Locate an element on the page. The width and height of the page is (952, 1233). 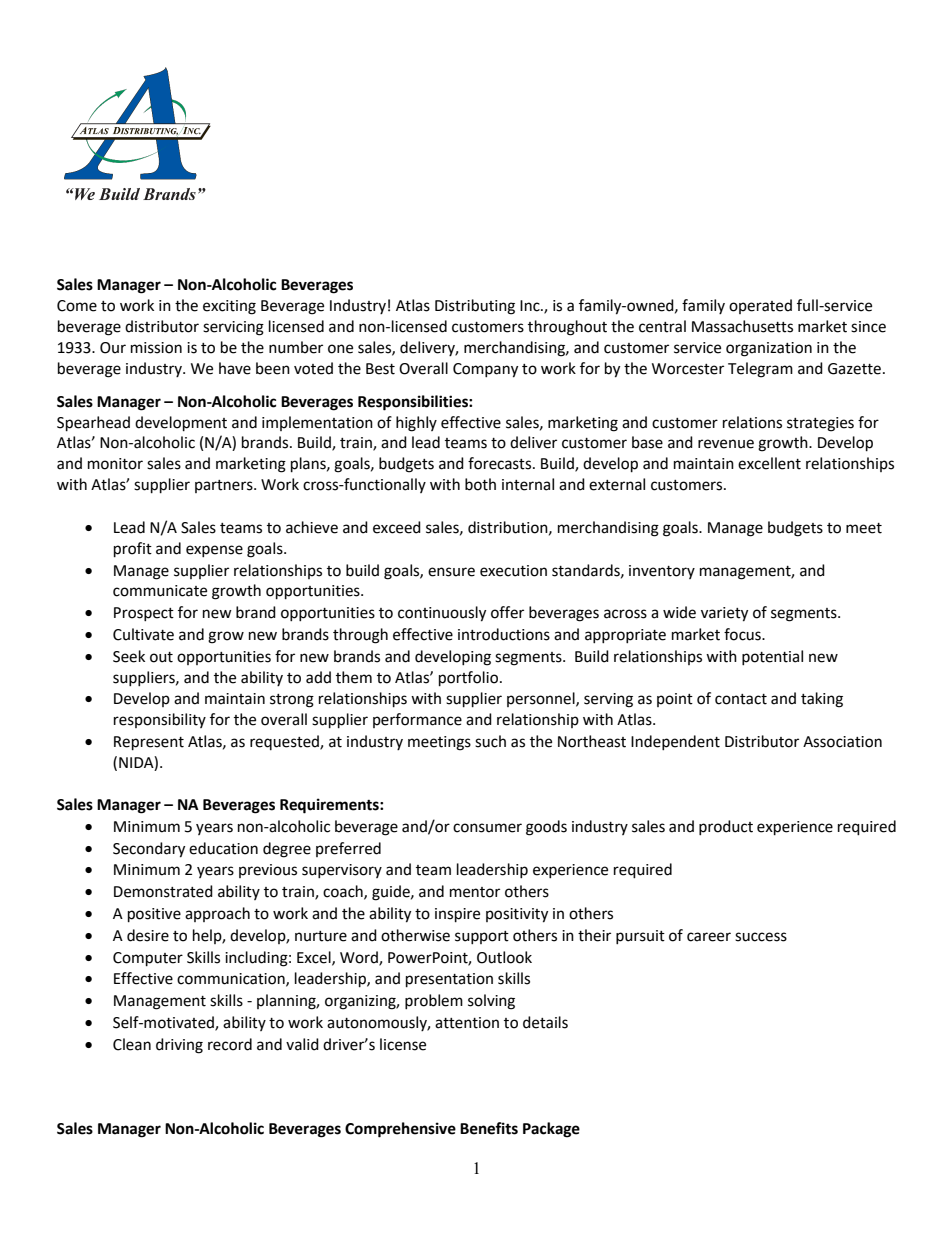
Massachusetts is located at coordinates (742, 326).
